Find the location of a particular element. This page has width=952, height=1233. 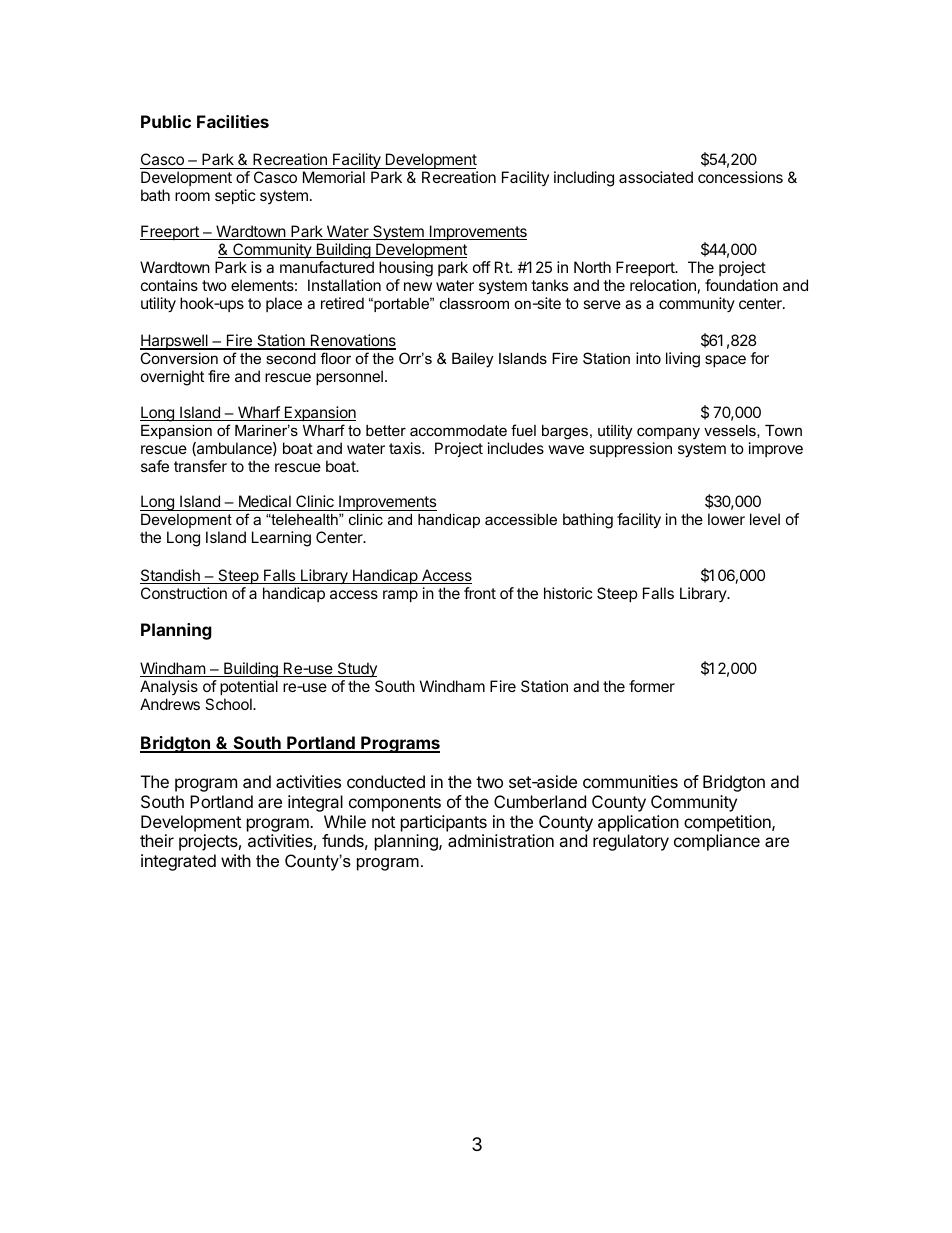

associated is located at coordinates (656, 177).
